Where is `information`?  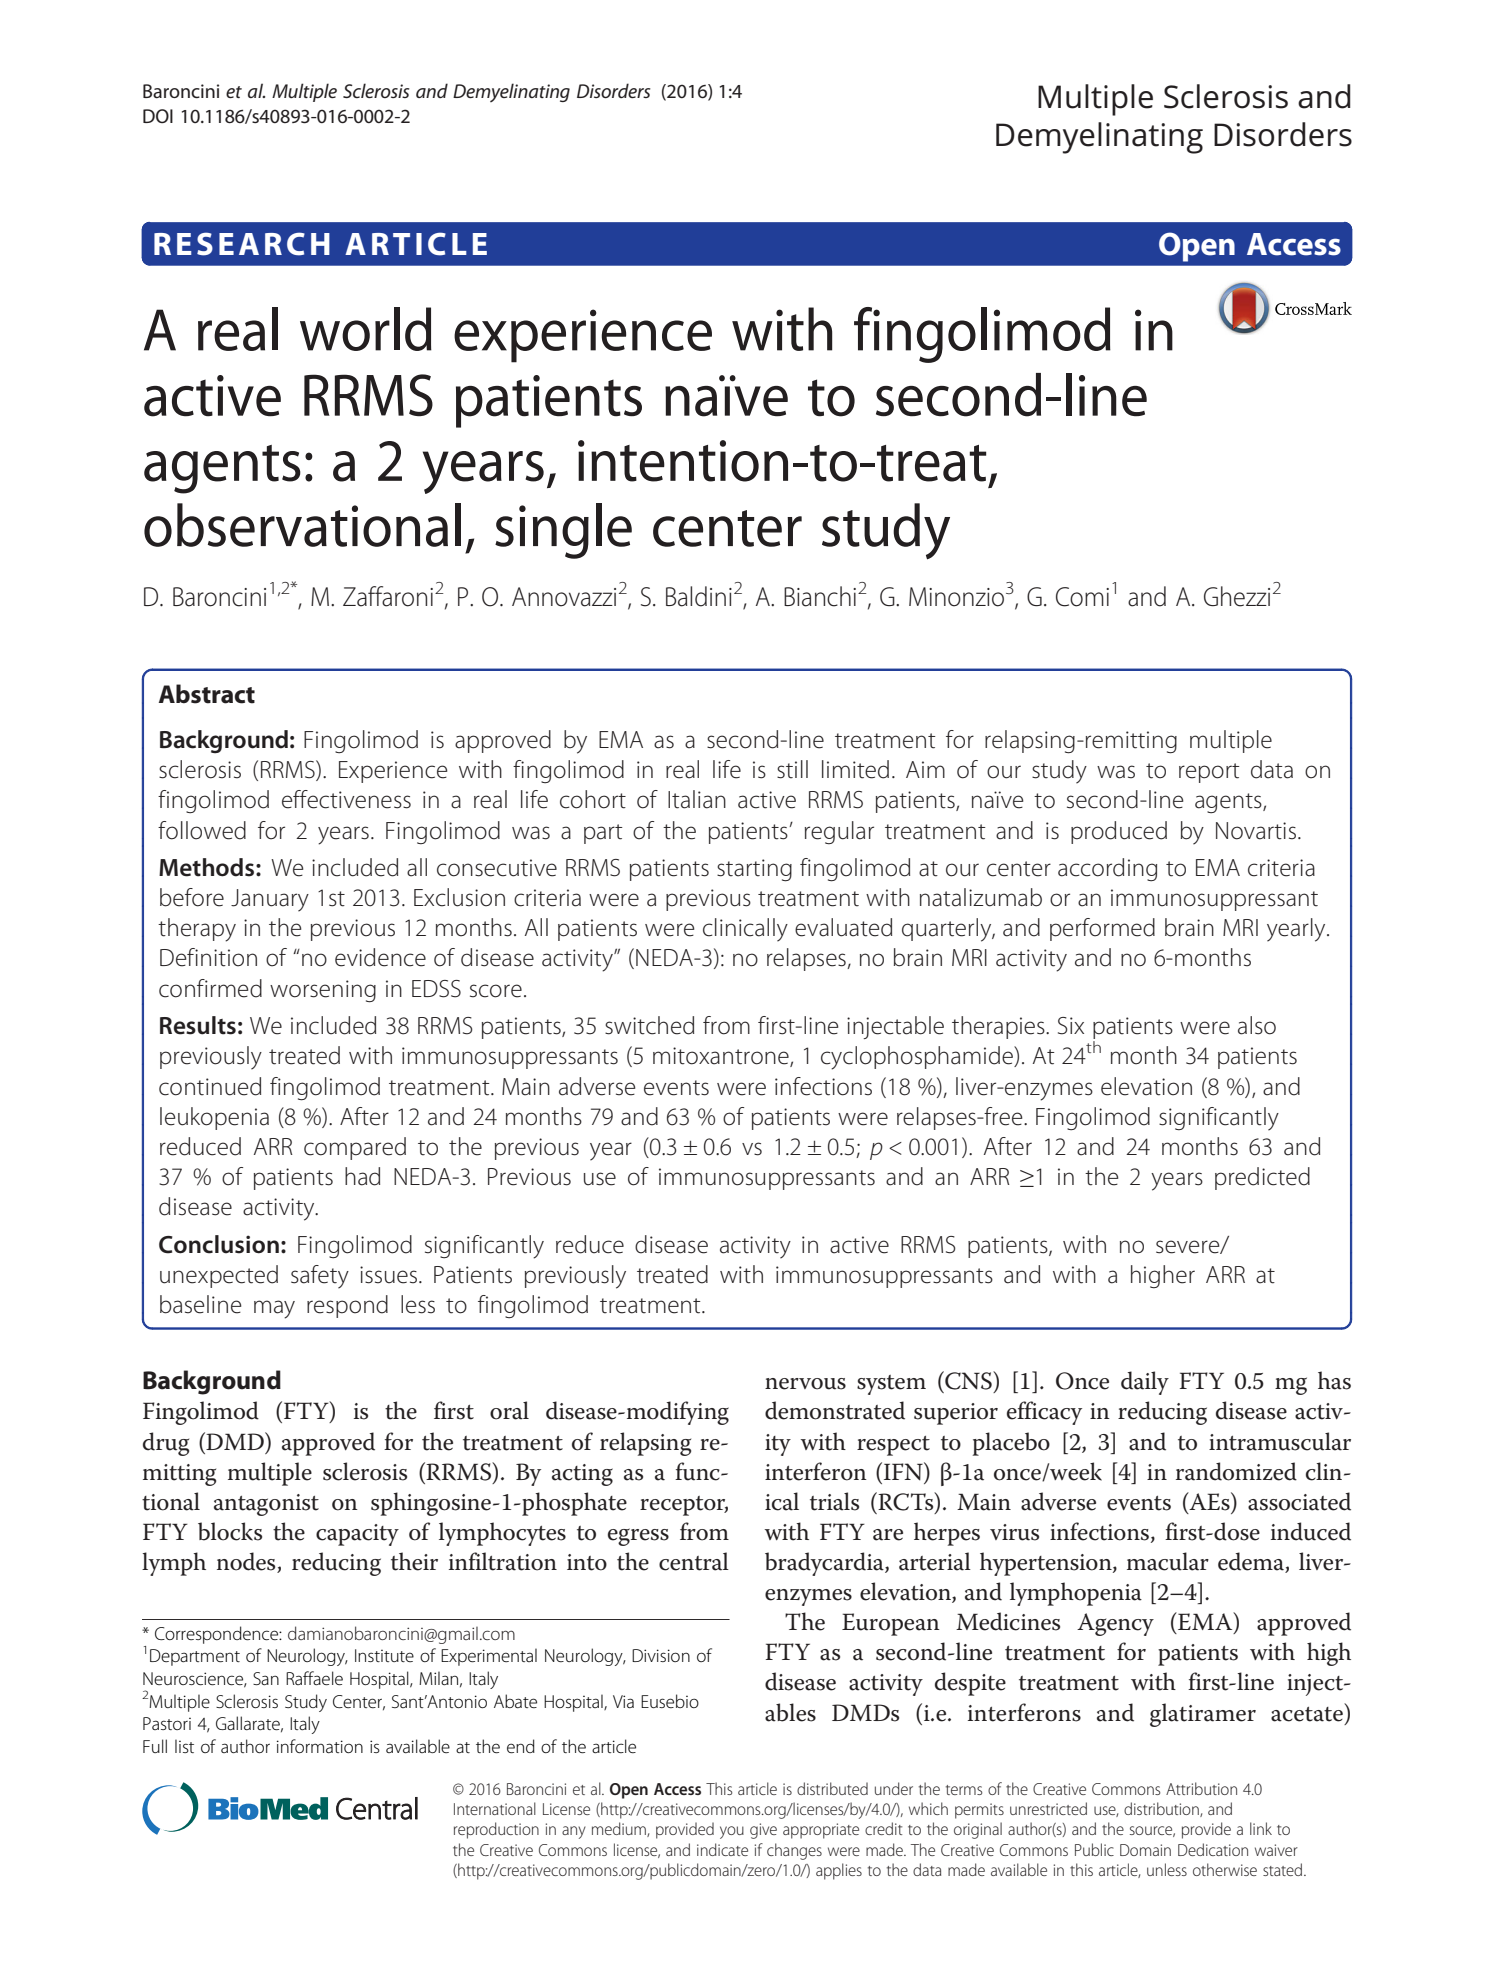 information is located at coordinates (320, 1746).
